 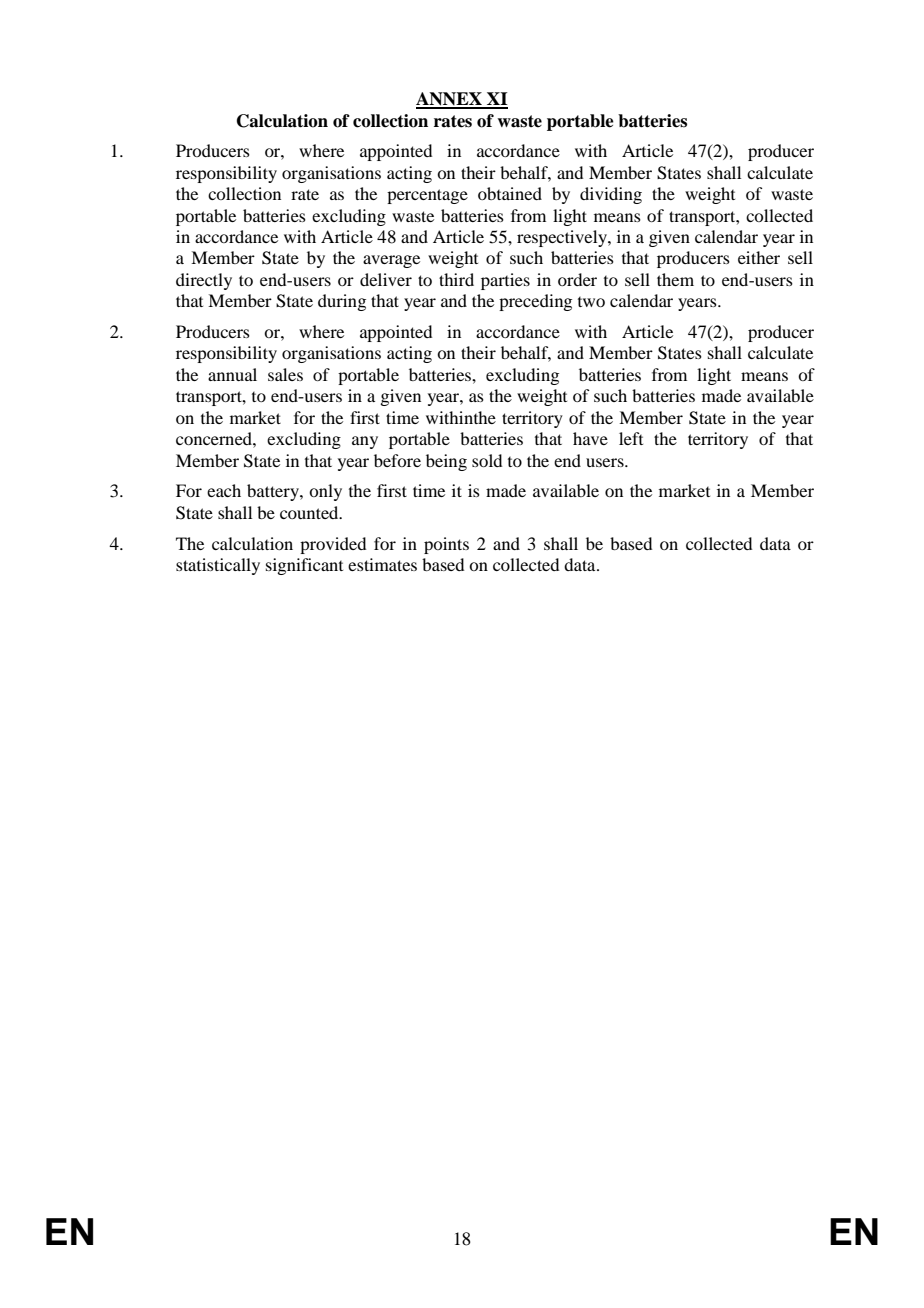 What do you see at coordinates (450, 100) in the page?
I see `ANNEX` at bounding box center [450, 100].
